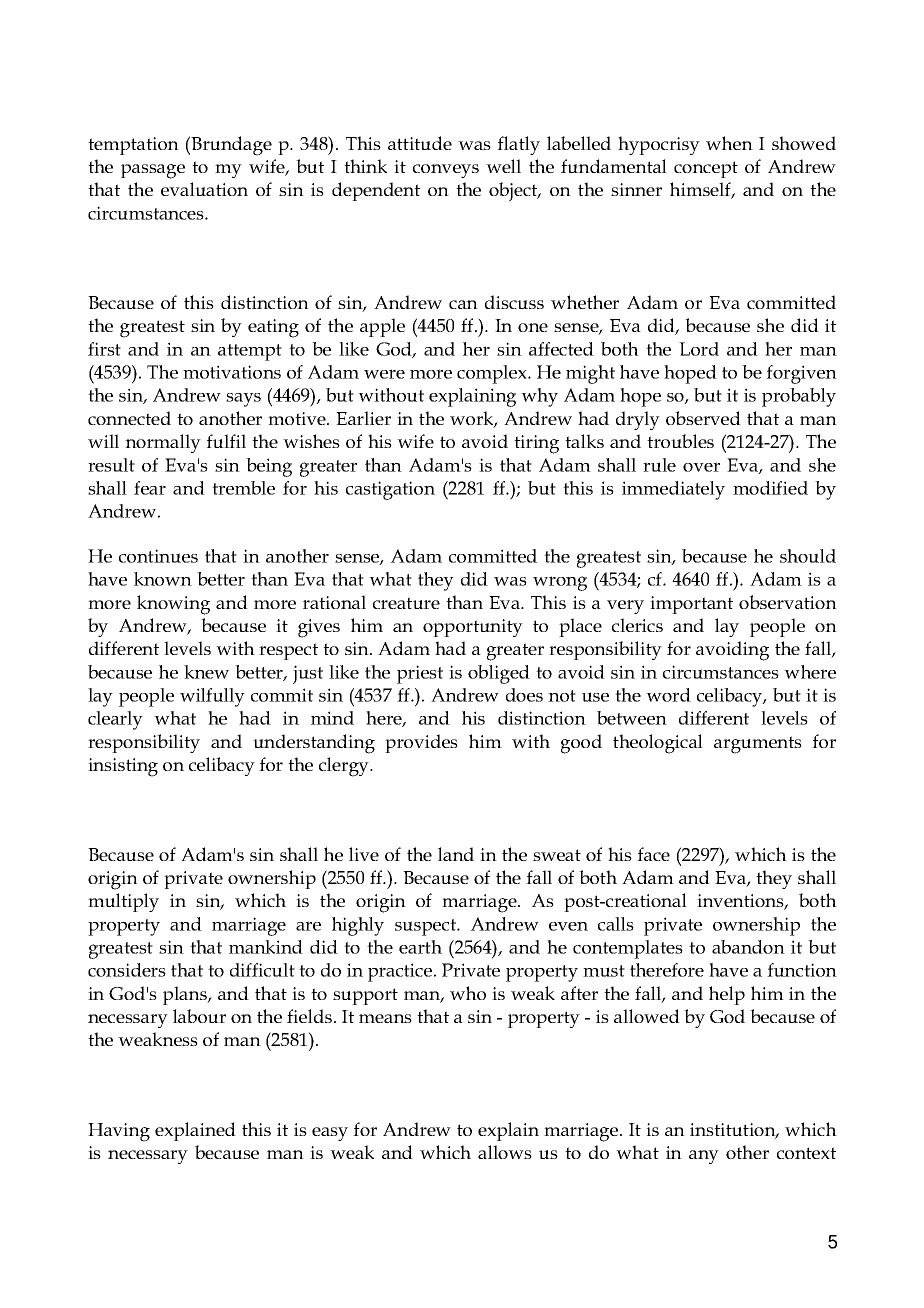 The height and width of the image is (1308, 924). Describe the element at coordinates (653, 854) in the image. I see `face` at that location.
